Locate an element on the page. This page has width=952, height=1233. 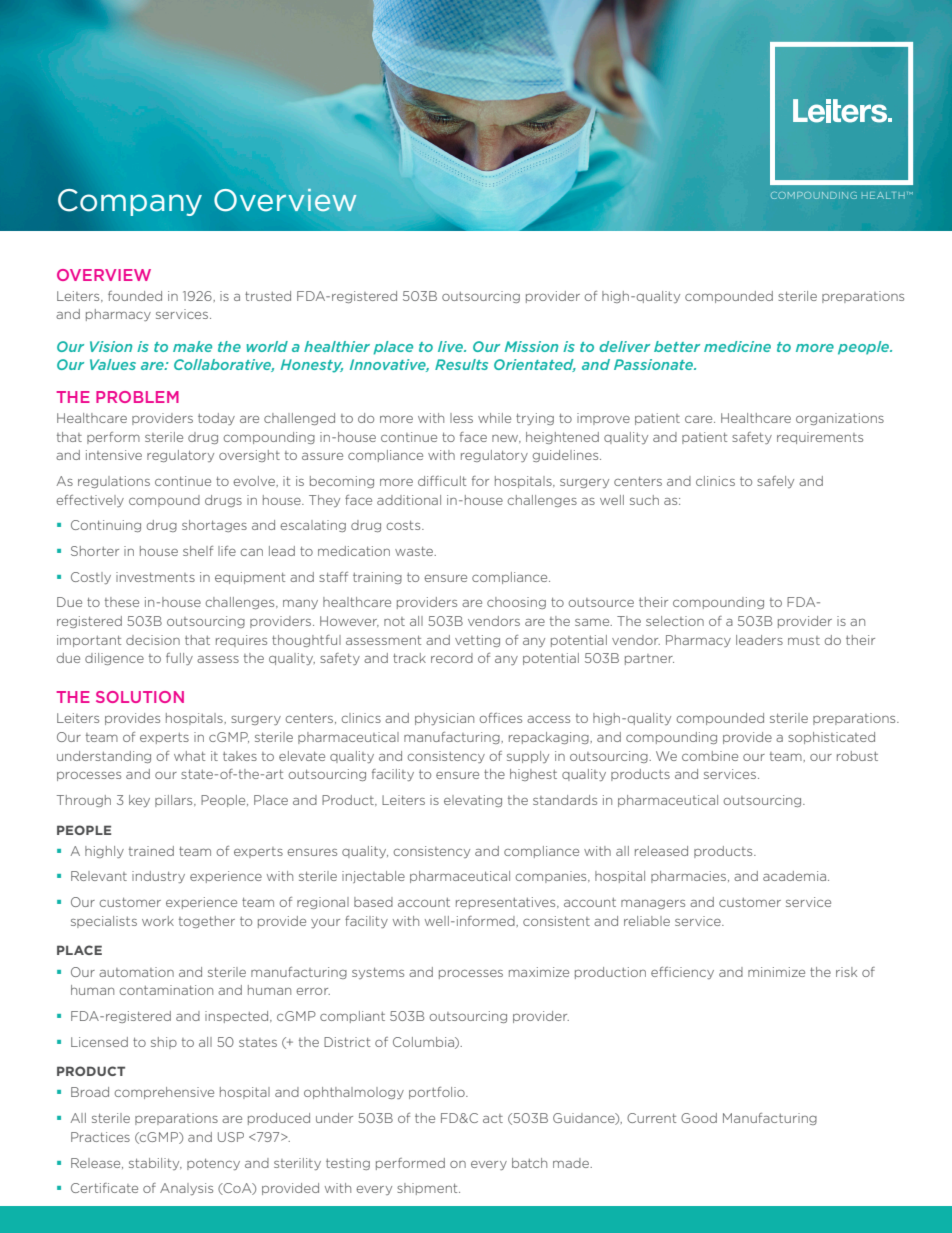
Mission is located at coordinates (531, 346).
